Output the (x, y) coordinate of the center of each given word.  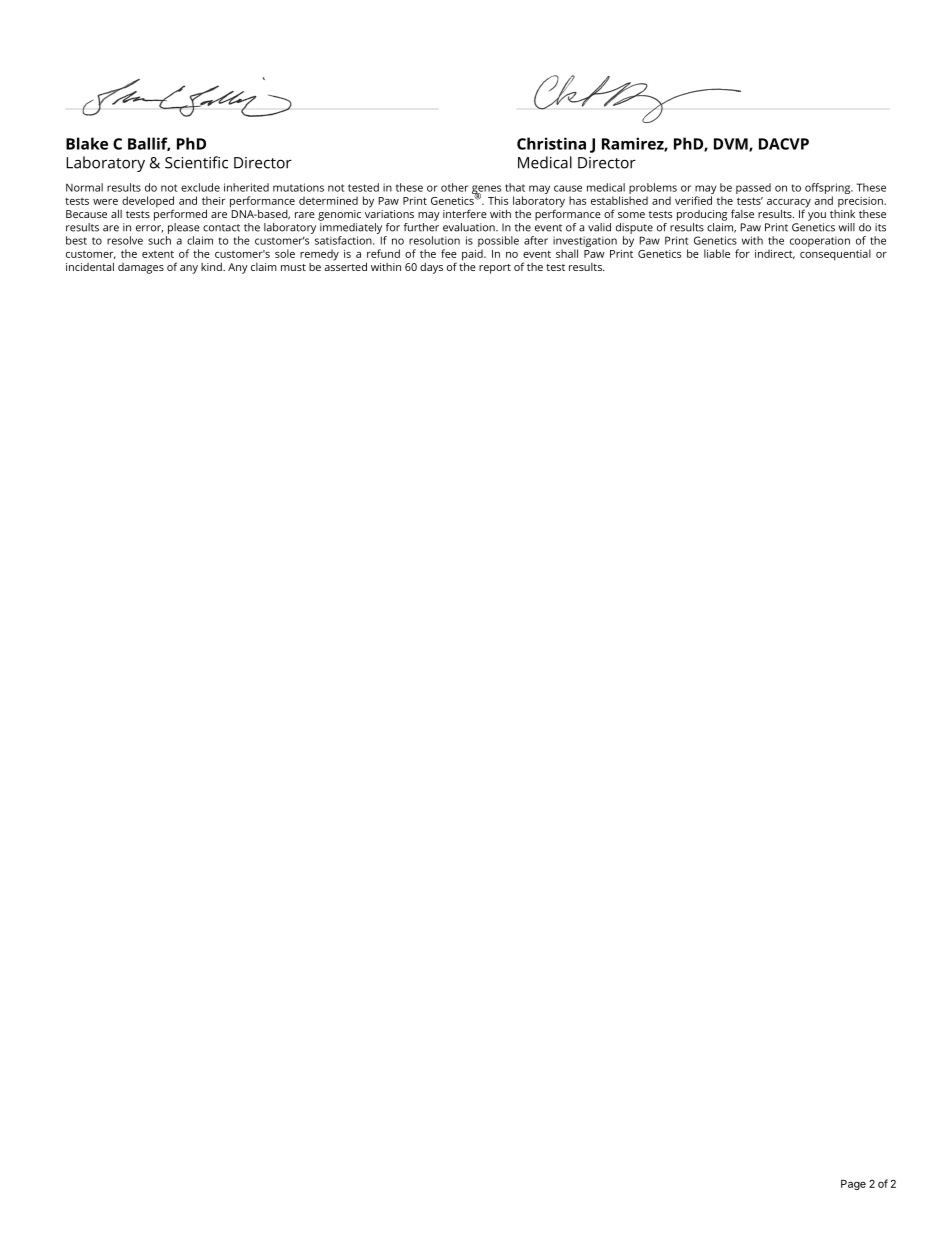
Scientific (196, 162)
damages (141, 268)
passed (753, 188)
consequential (835, 255)
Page (853, 1185)
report (495, 269)
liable (717, 253)
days (431, 268)
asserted (345, 265)
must (293, 267)
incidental (90, 266)
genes (486, 191)
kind (212, 266)
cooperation (820, 241)
